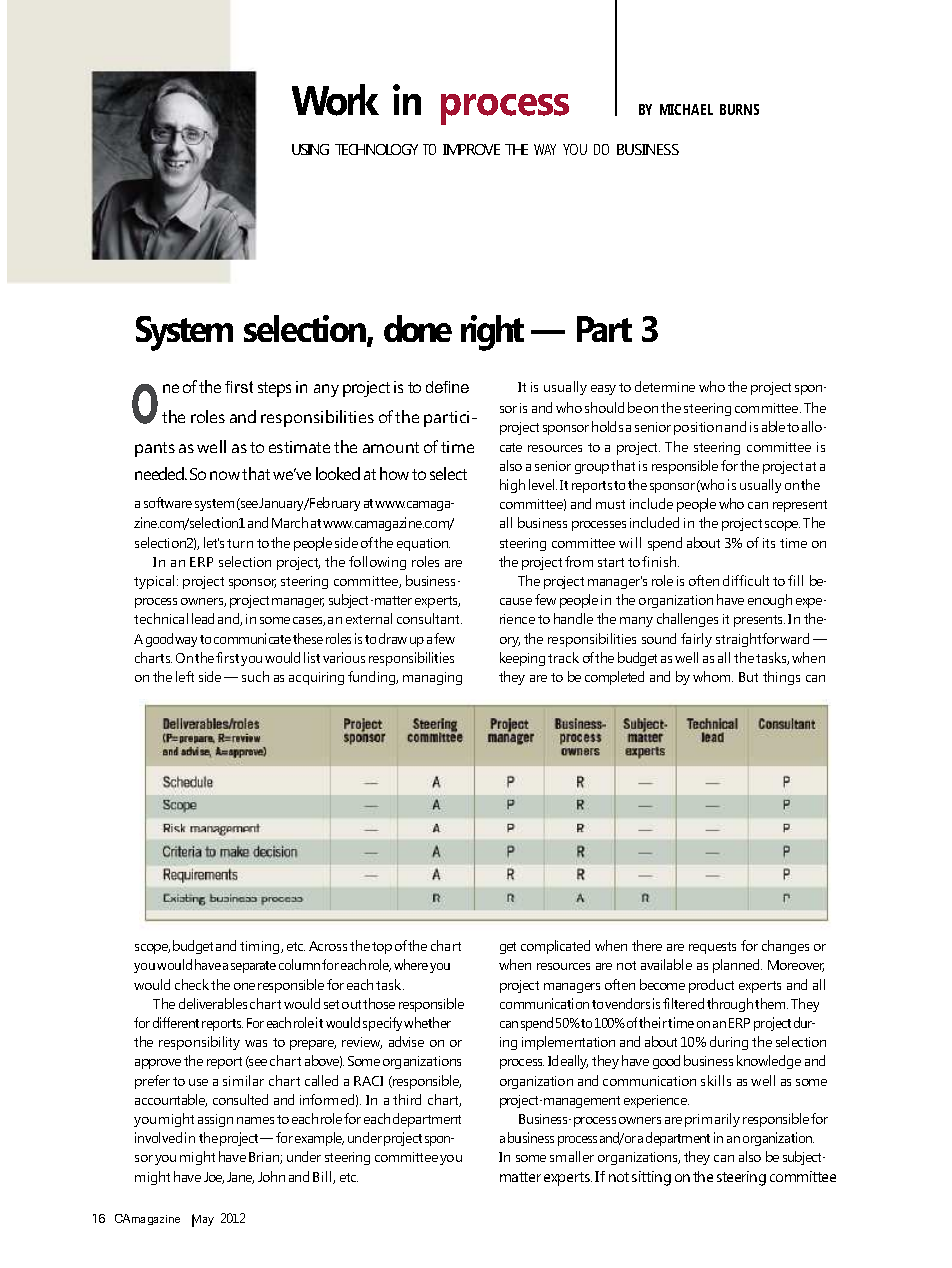  What do you see at coordinates (310, 149) in the document?
I see `USING` at bounding box center [310, 149].
